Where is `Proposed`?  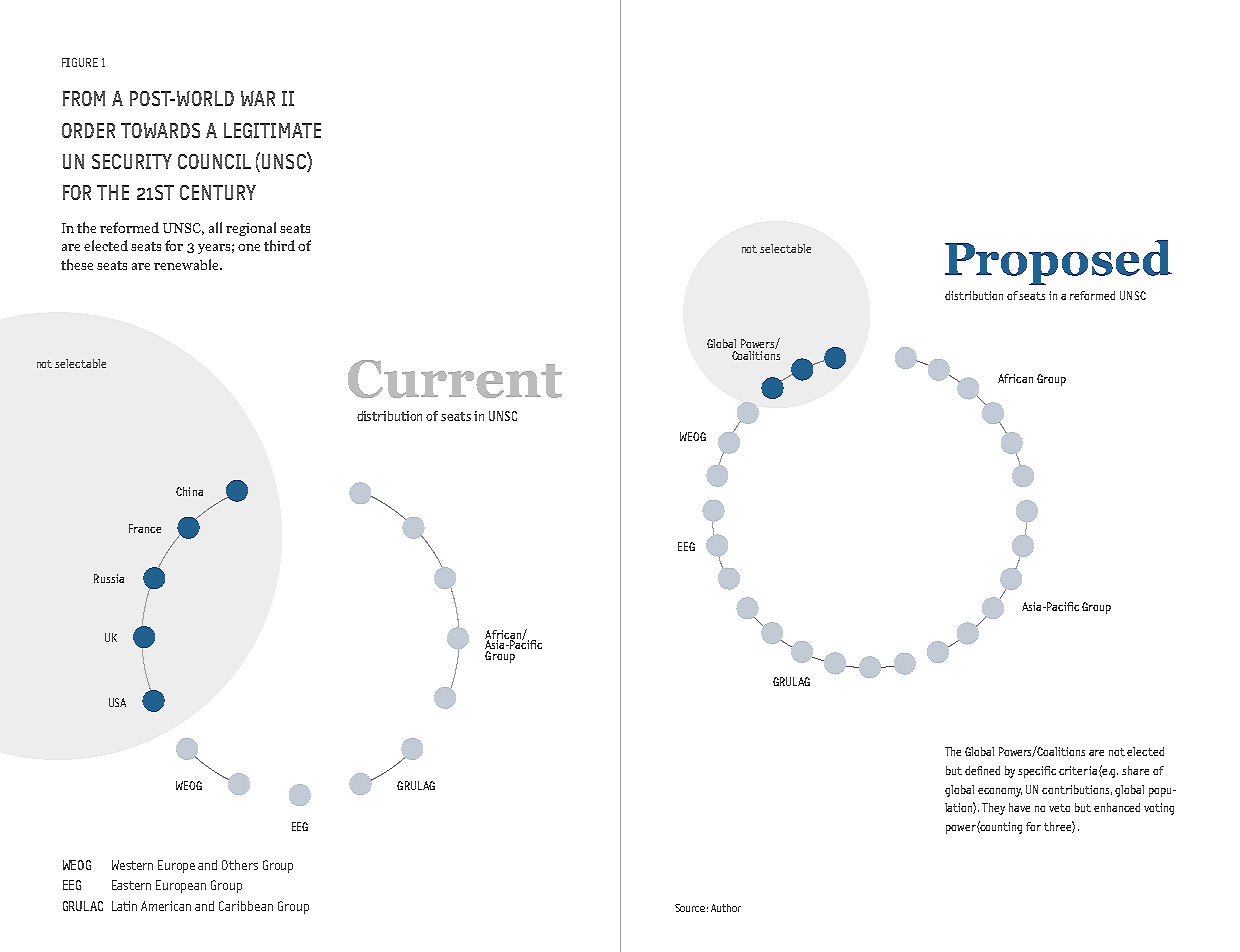 Proposed is located at coordinates (1058, 262).
